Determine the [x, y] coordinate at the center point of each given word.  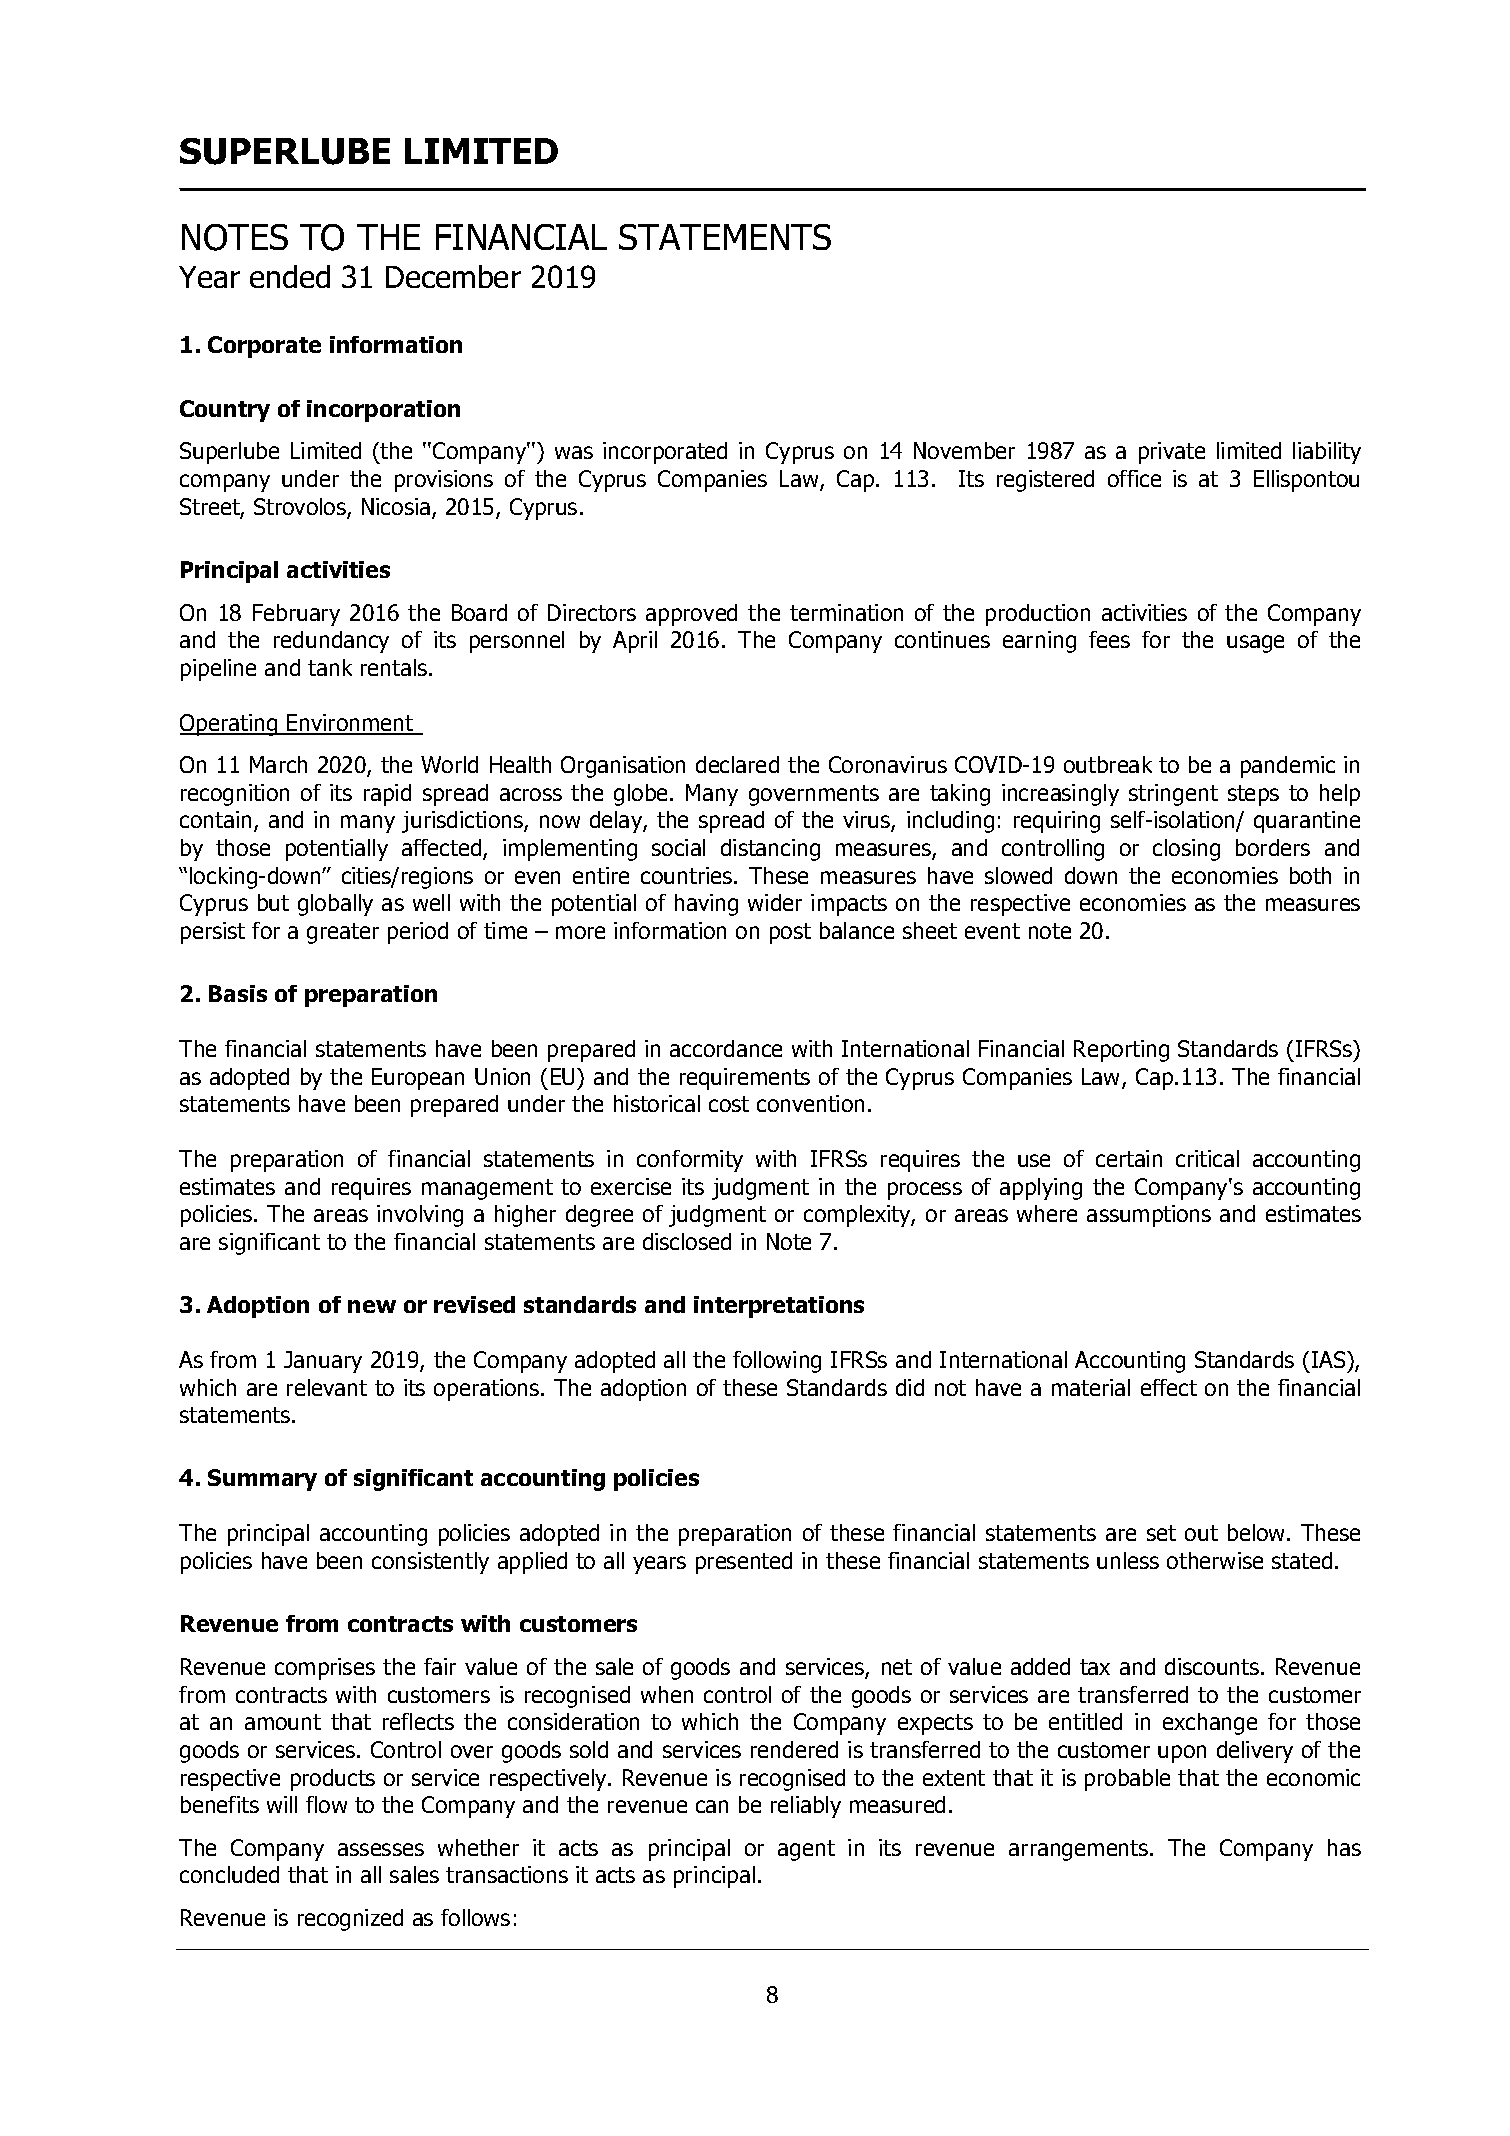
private [1172, 453]
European [418, 1079]
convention [810, 1103]
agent [806, 1850]
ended [290, 276]
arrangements [1080, 1850]
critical [1207, 1158]
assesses [381, 1849]
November [964, 450]
